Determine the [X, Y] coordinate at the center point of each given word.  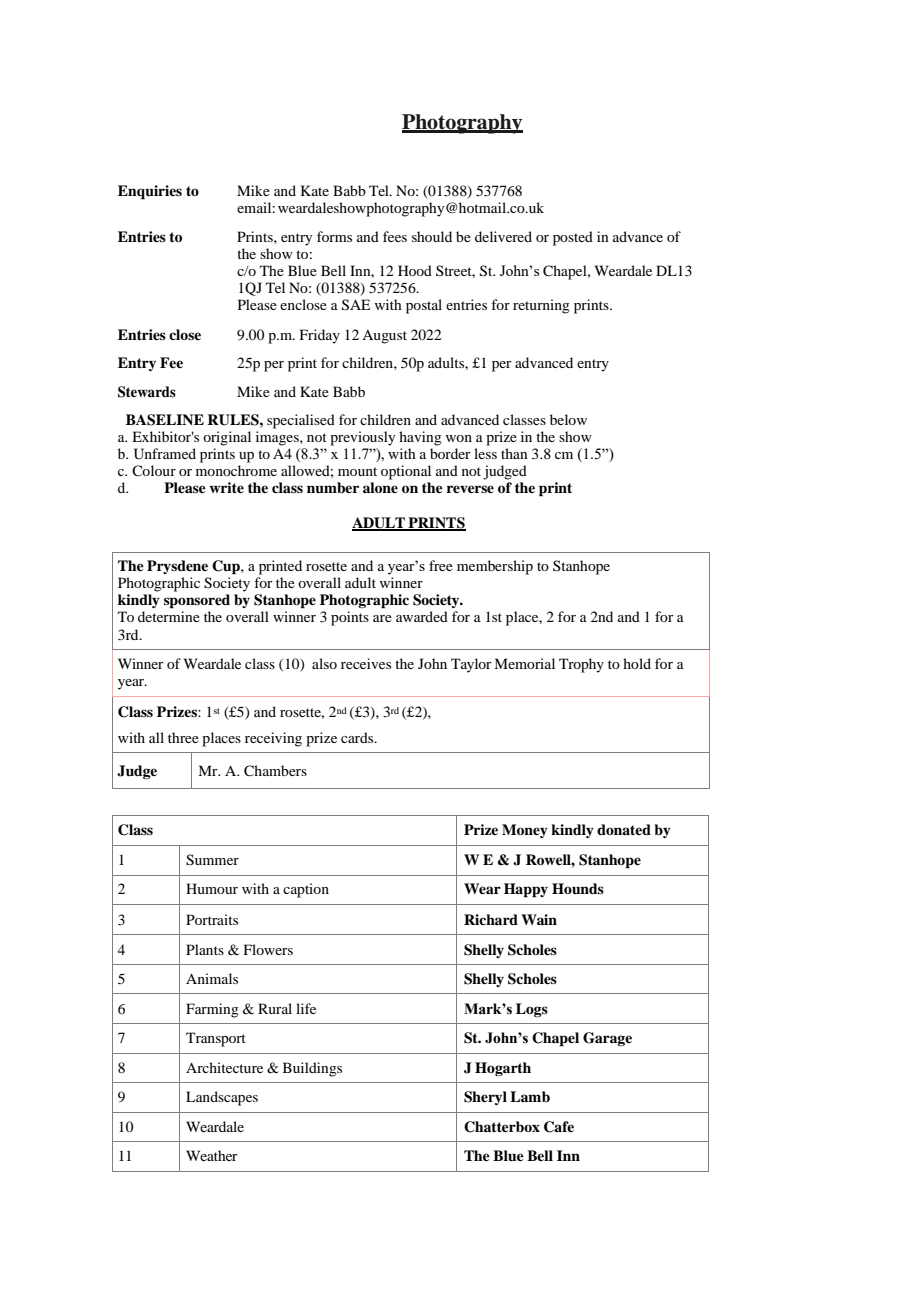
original [227, 438]
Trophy [581, 665]
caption [306, 890]
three [183, 737]
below [568, 419]
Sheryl [485, 1098]
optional [406, 472]
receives [366, 663]
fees [395, 236]
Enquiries [150, 192]
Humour [212, 888]
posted [573, 238]
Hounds [578, 888]
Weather [212, 1155]
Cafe [559, 1127]
